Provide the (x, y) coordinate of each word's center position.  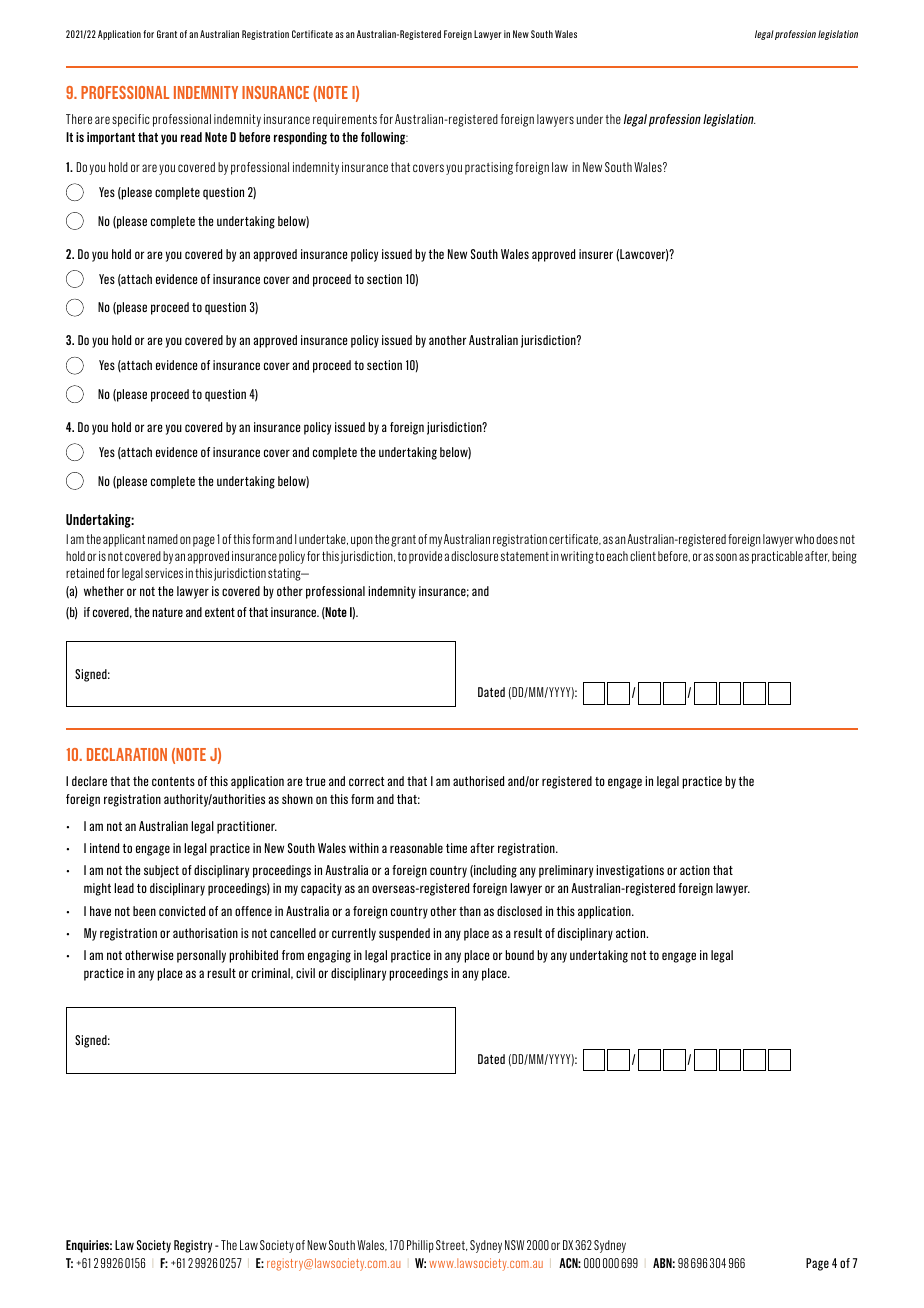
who (804, 539)
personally (201, 956)
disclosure (474, 556)
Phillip (420, 1246)
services (164, 573)
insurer (596, 254)
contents (173, 781)
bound (519, 955)
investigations (630, 871)
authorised (478, 781)
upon (362, 541)
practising (489, 168)
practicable (777, 557)
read (191, 137)
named (163, 539)
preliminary (566, 871)
